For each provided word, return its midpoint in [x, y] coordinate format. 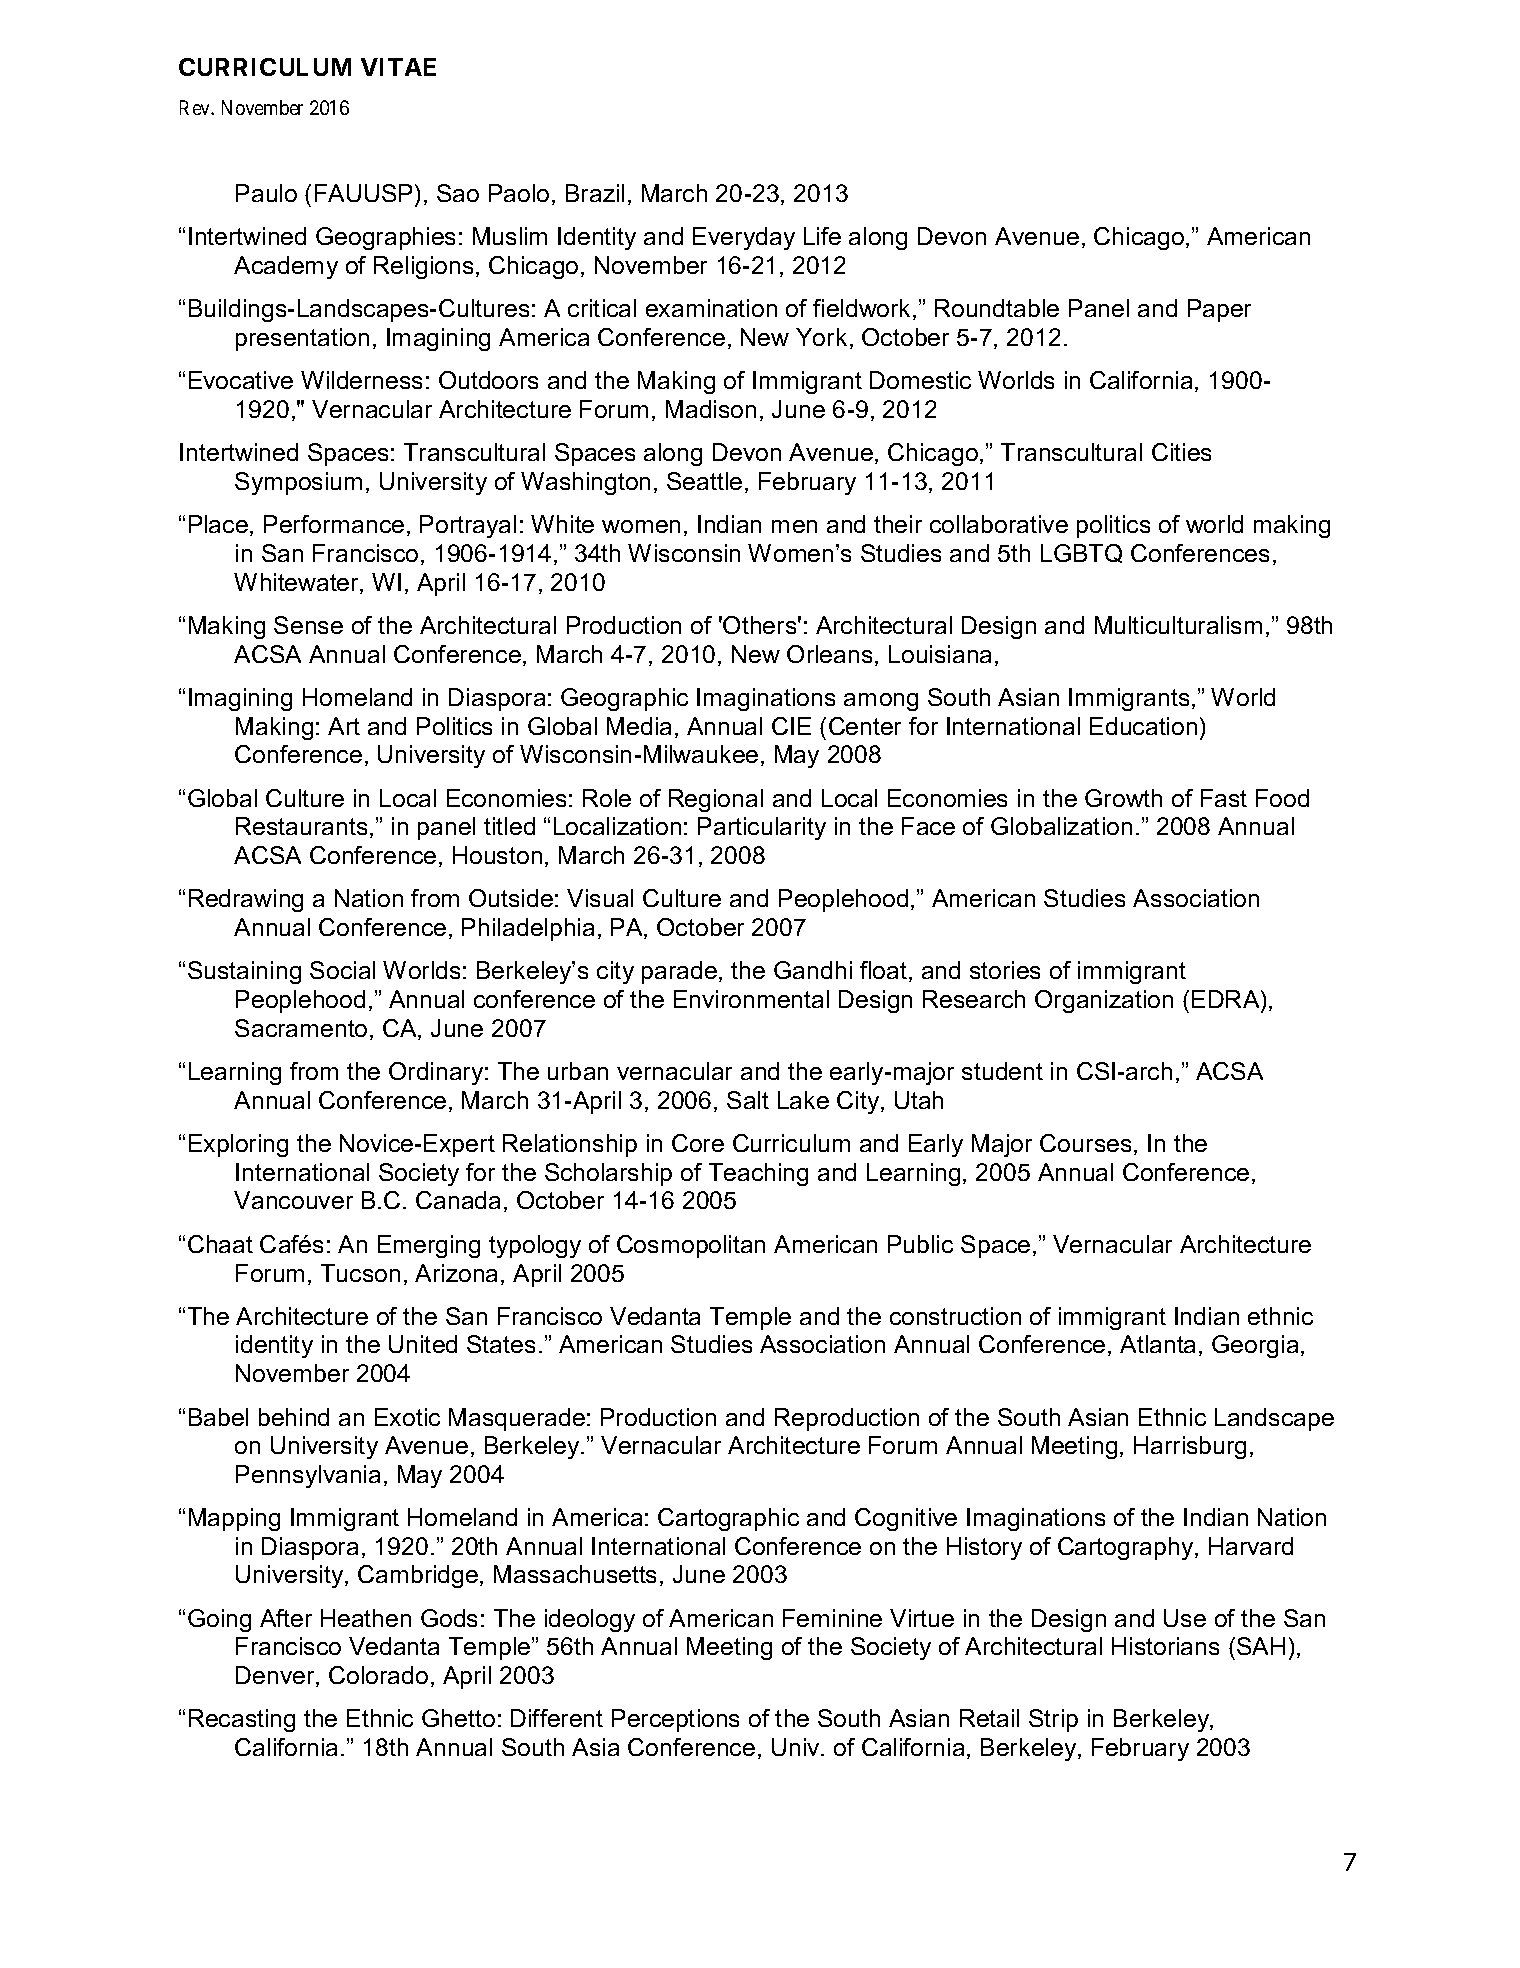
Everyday [744, 238]
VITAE [398, 67]
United [423, 1344]
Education [1143, 726]
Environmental [751, 999]
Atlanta [1157, 1344]
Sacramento [301, 1028]
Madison [711, 409]
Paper [1219, 310]
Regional [716, 800]
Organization [1104, 1001]
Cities [1181, 452]
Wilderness [361, 380]
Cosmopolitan [691, 1246]
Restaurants [301, 826]
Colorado [378, 1675]
